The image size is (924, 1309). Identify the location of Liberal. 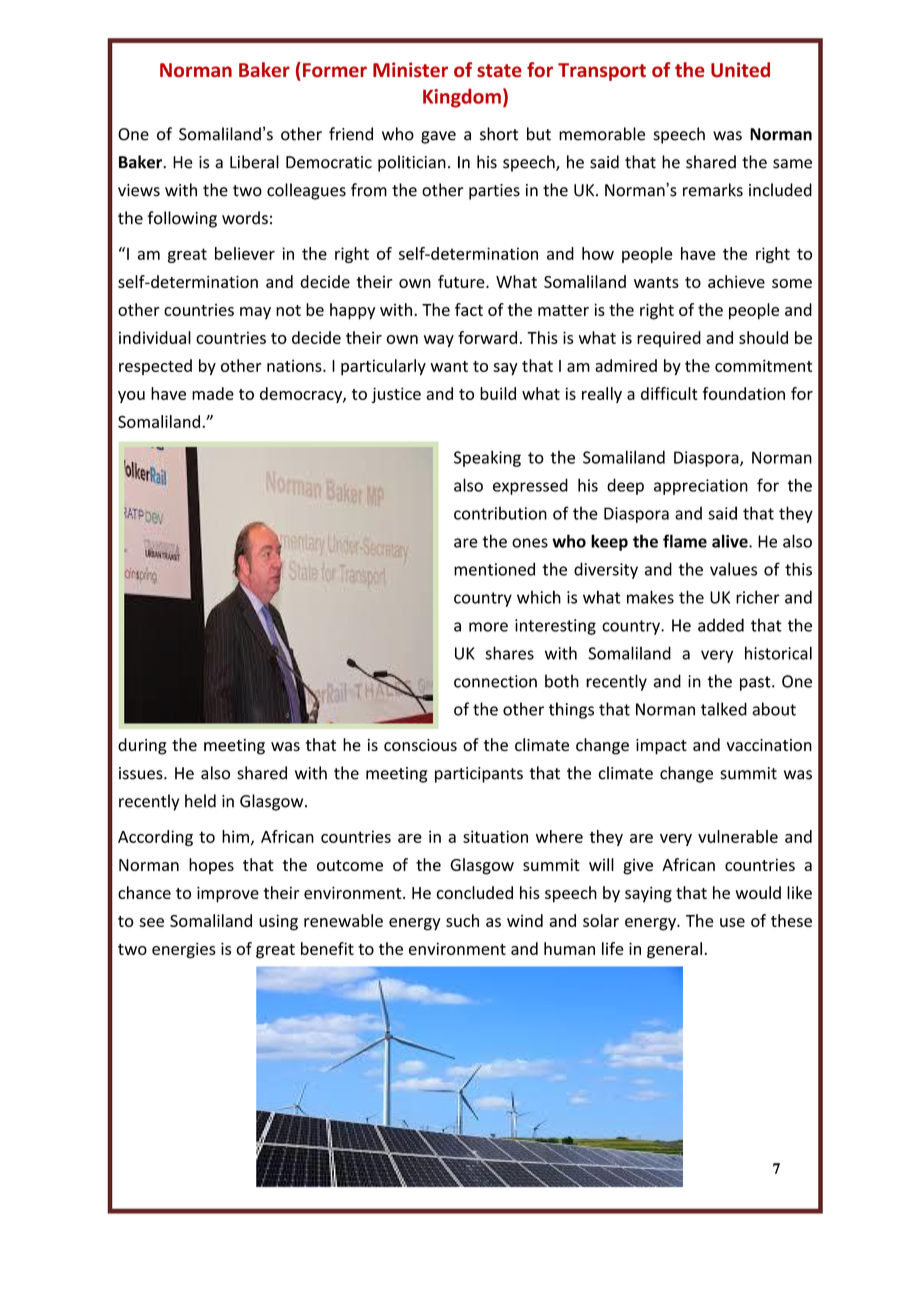
(254, 162).
